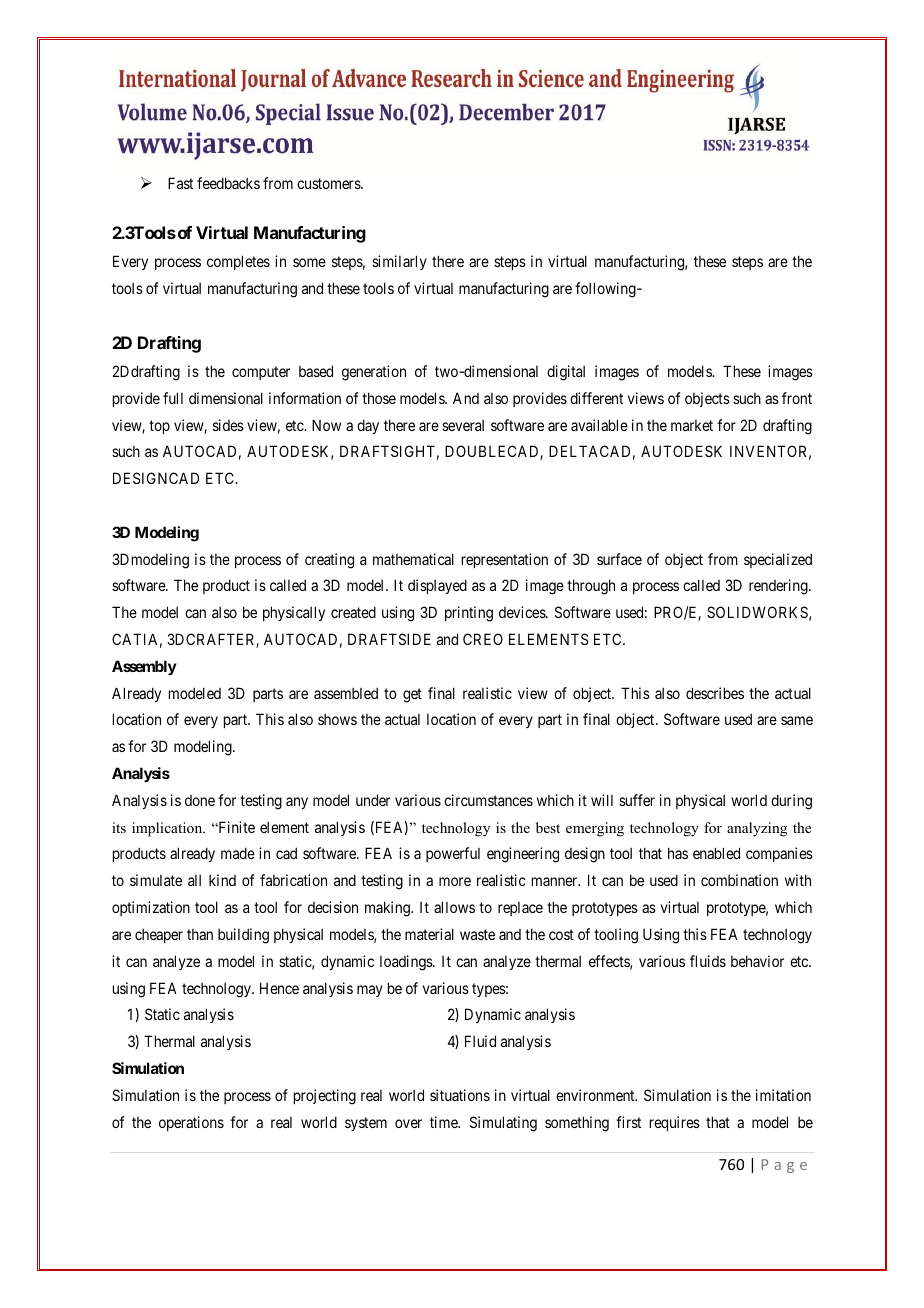  What do you see at coordinates (399, 262) in the document?
I see `similarly` at bounding box center [399, 262].
